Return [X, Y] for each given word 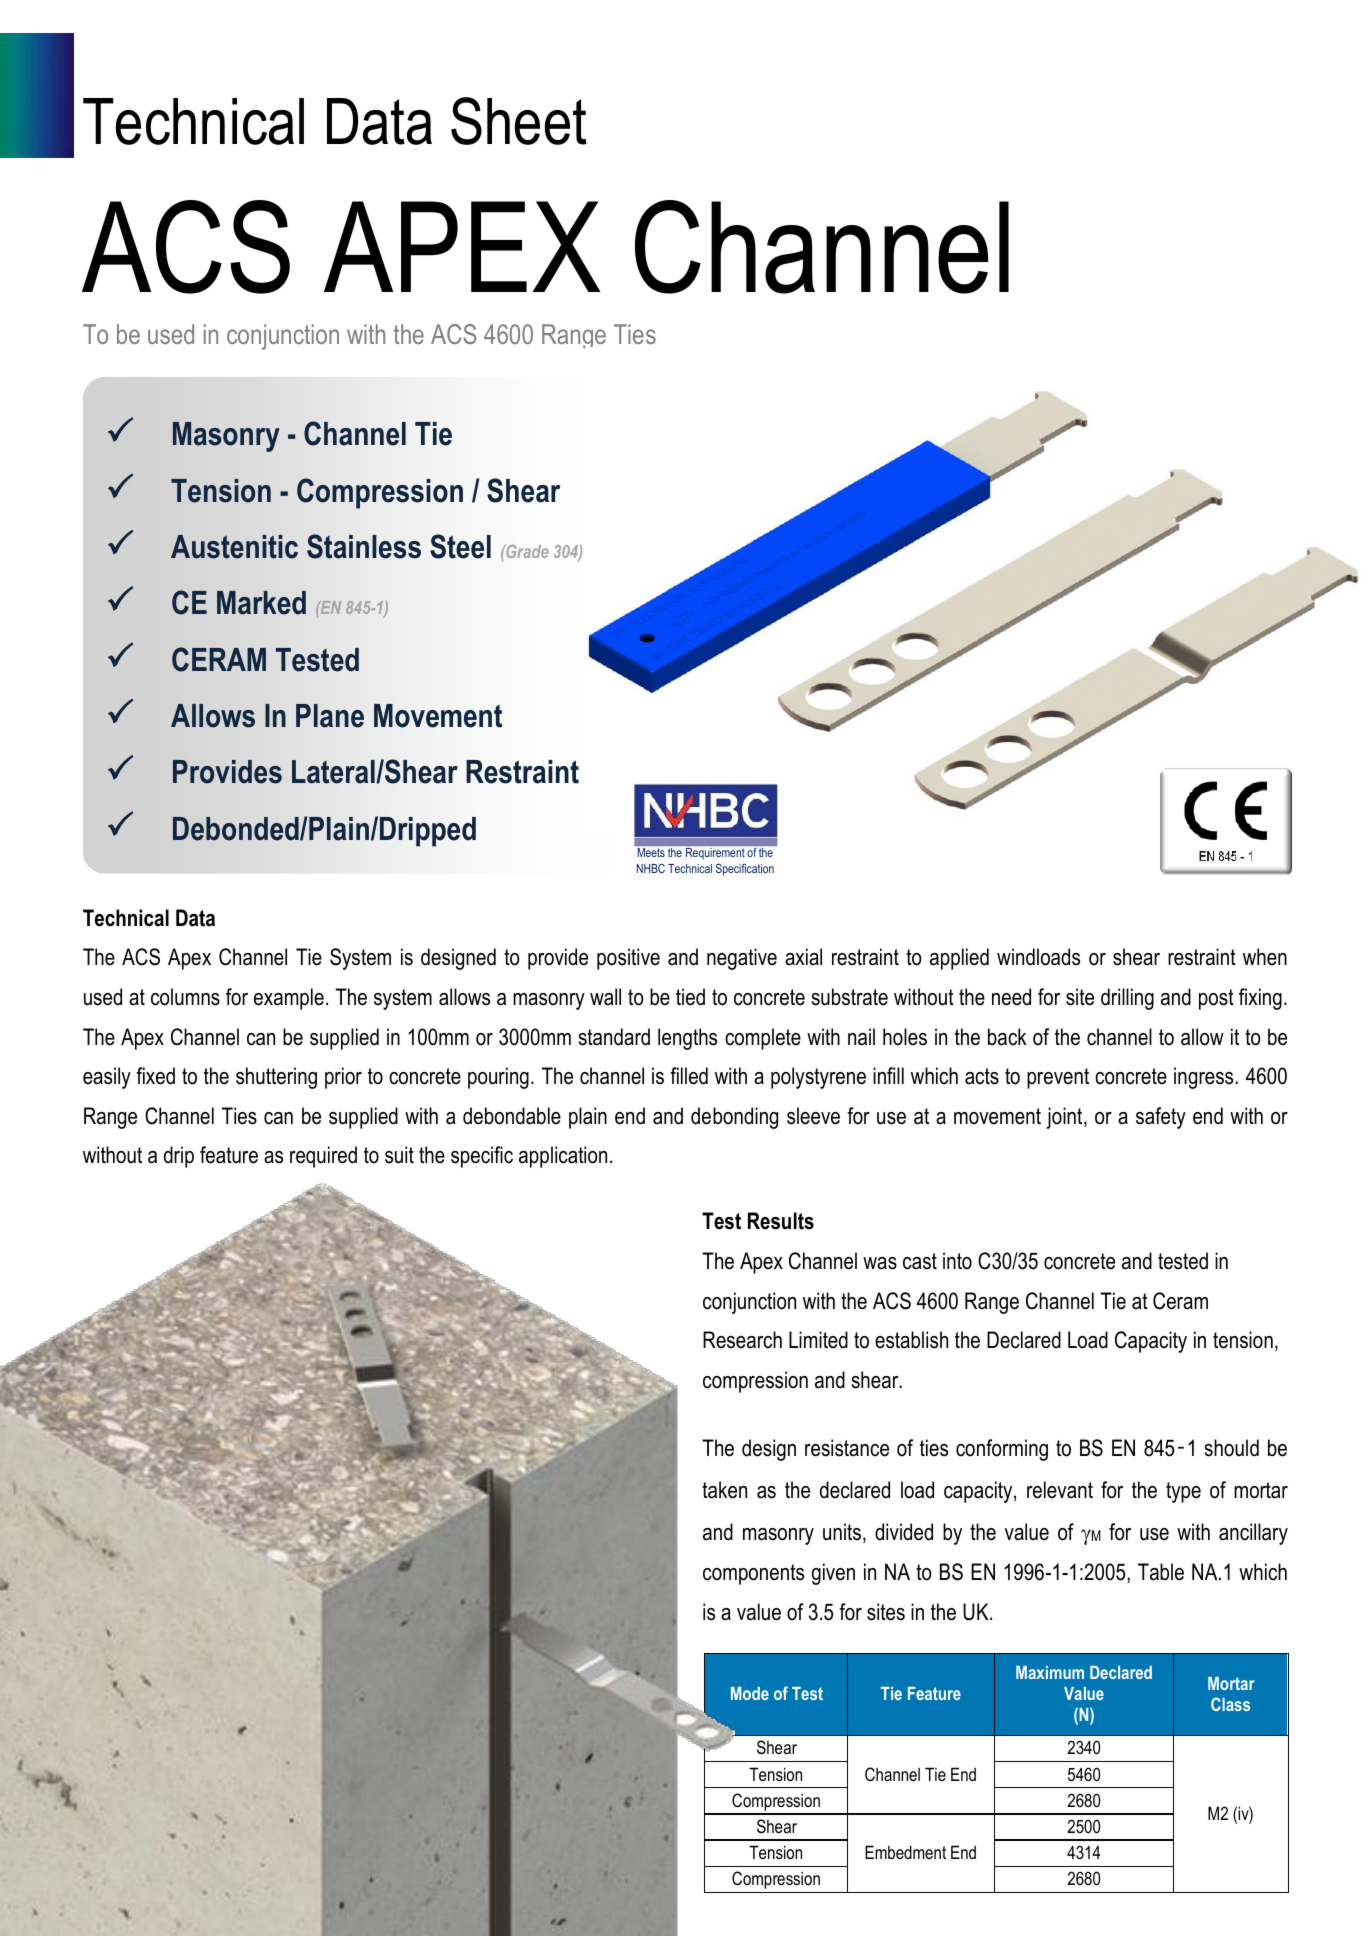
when [1265, 957]
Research [742, 1340]
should [1231, 1448]
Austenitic [234, 547]
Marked [261, 603]
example [289, 999]
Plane [330, 716]
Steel [460, 546]
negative [742, 959]
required [323, 1157]
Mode [750, 1693]
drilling [1127, 999]
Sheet [519, 121]
